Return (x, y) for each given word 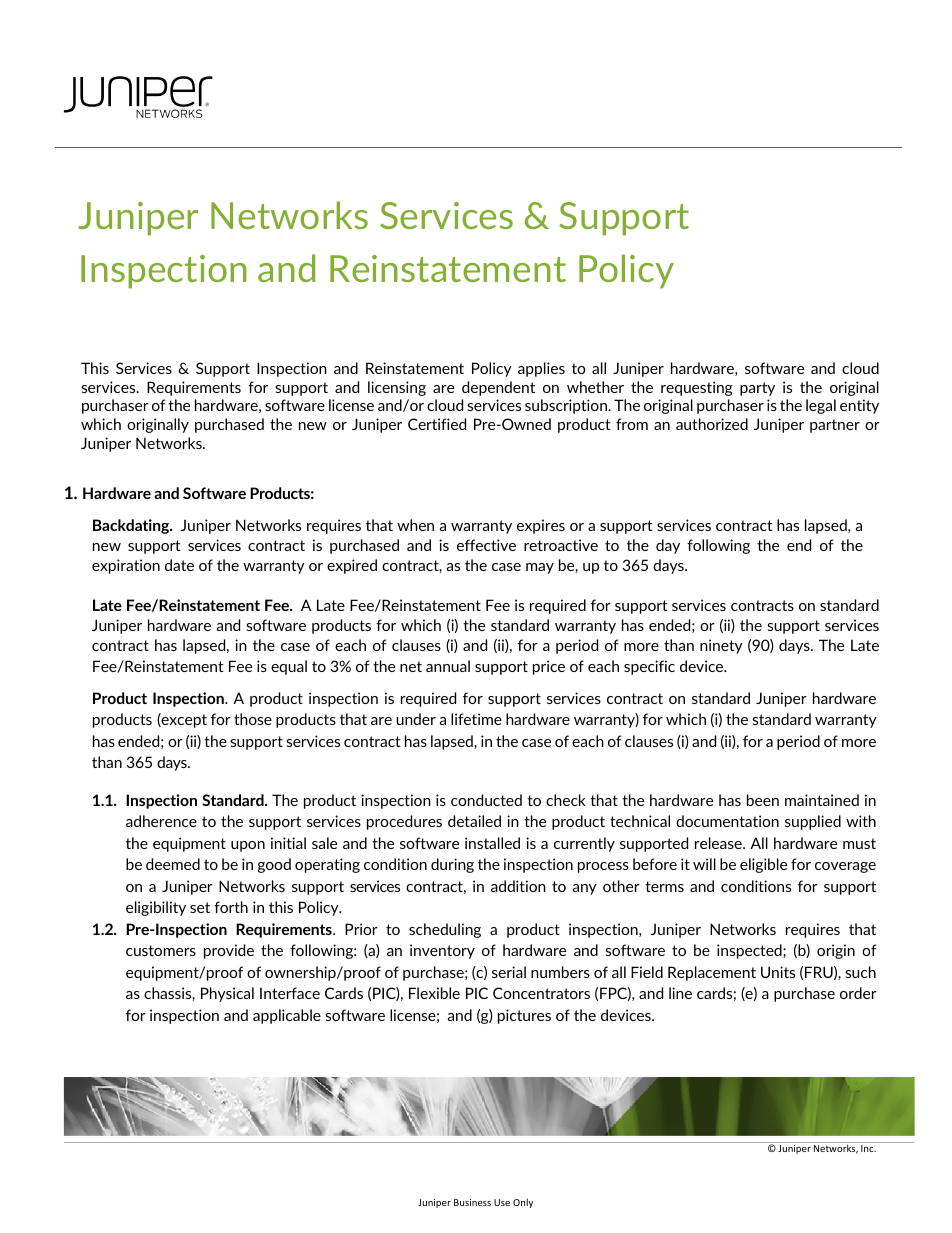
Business (472, 1202)
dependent (498, 388)
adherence (161, 821)
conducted (486, 800)
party (757, 389)
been (763, 800)
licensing (397, 388)
